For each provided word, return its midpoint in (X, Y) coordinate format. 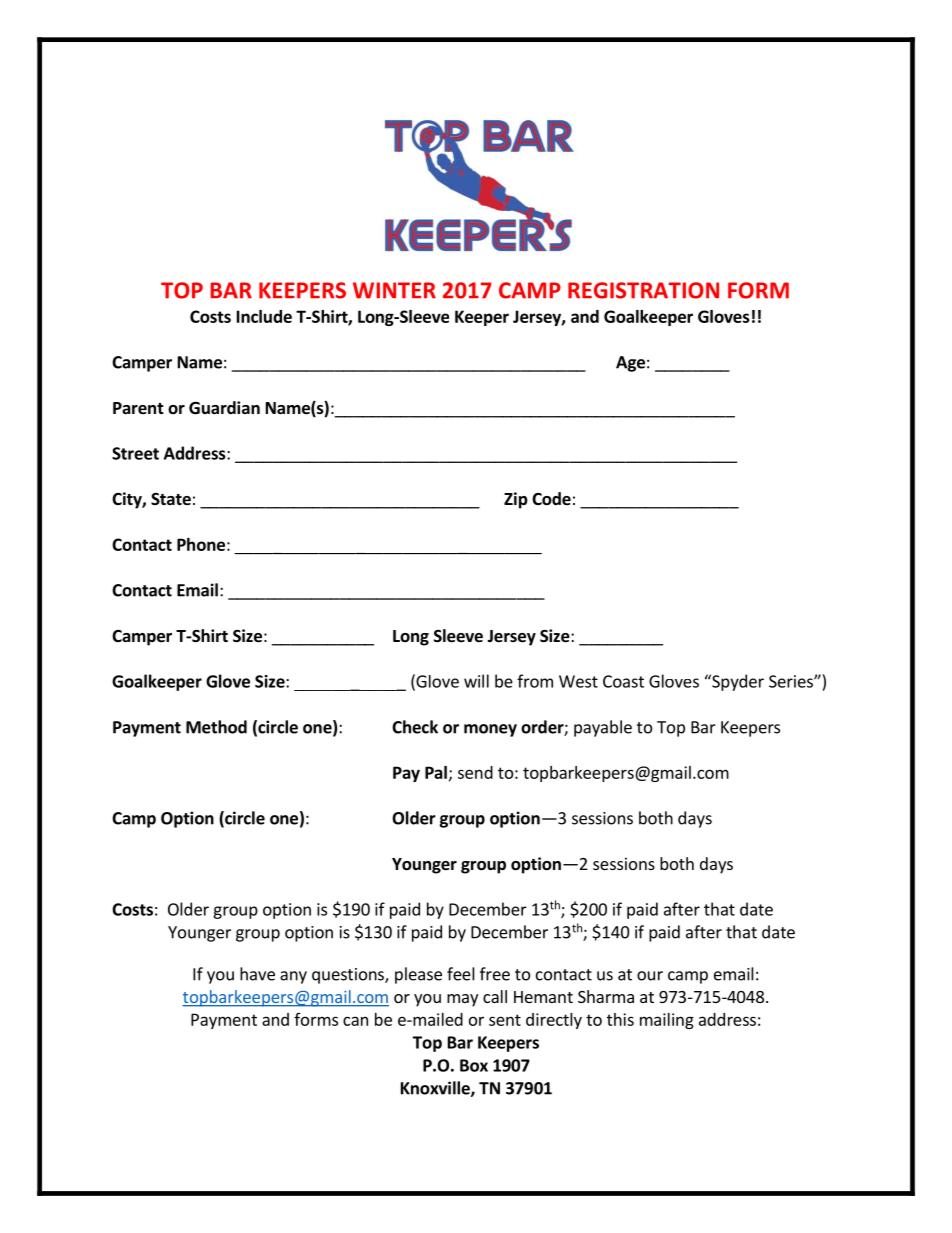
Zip (516, 500)
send (475, 772)
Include (264, 316)
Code (551, 499)
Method (216, 727)
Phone (201, 544)
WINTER (394, 290)
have (257, 974)
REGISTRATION (643, 290)
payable (603, 728)
